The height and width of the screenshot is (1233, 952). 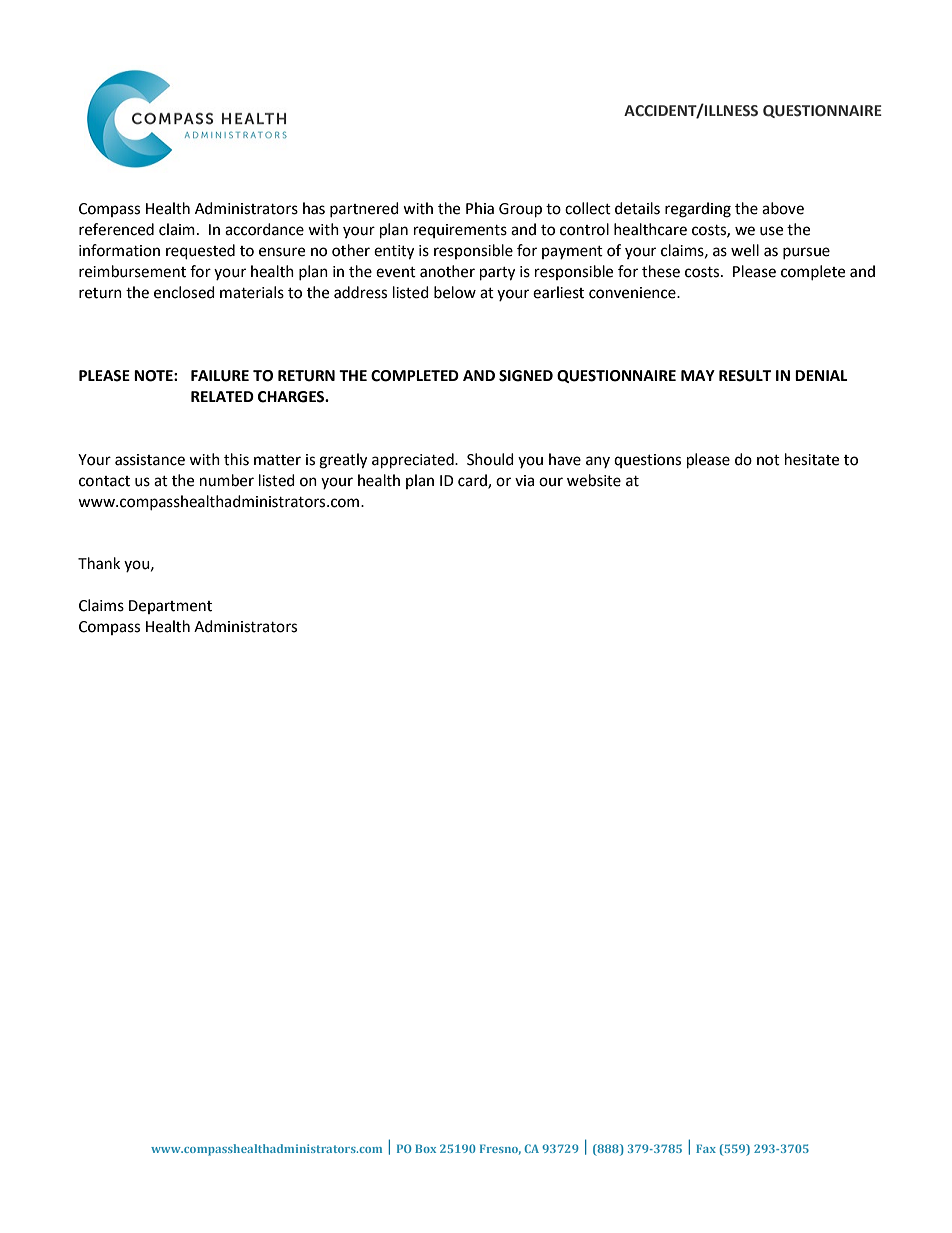 I want to click on requested, so click(x=200, y=252).
